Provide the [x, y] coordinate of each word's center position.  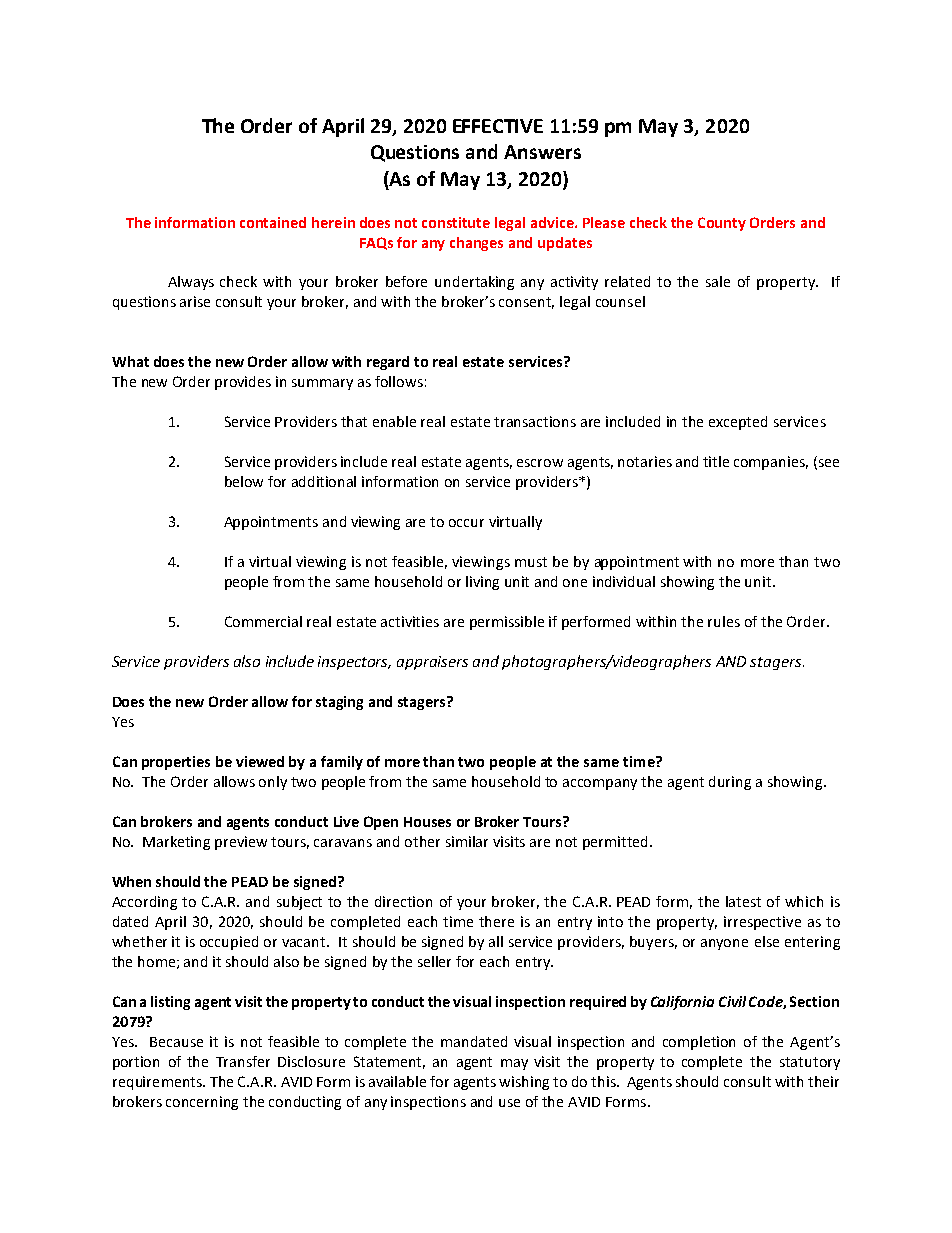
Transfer [243, 1061]
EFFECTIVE [498, 126]
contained [273, 222]
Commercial [263, 621]
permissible [507, 623]
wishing [524, 1083]
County [722, 224]
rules [724, 621]
